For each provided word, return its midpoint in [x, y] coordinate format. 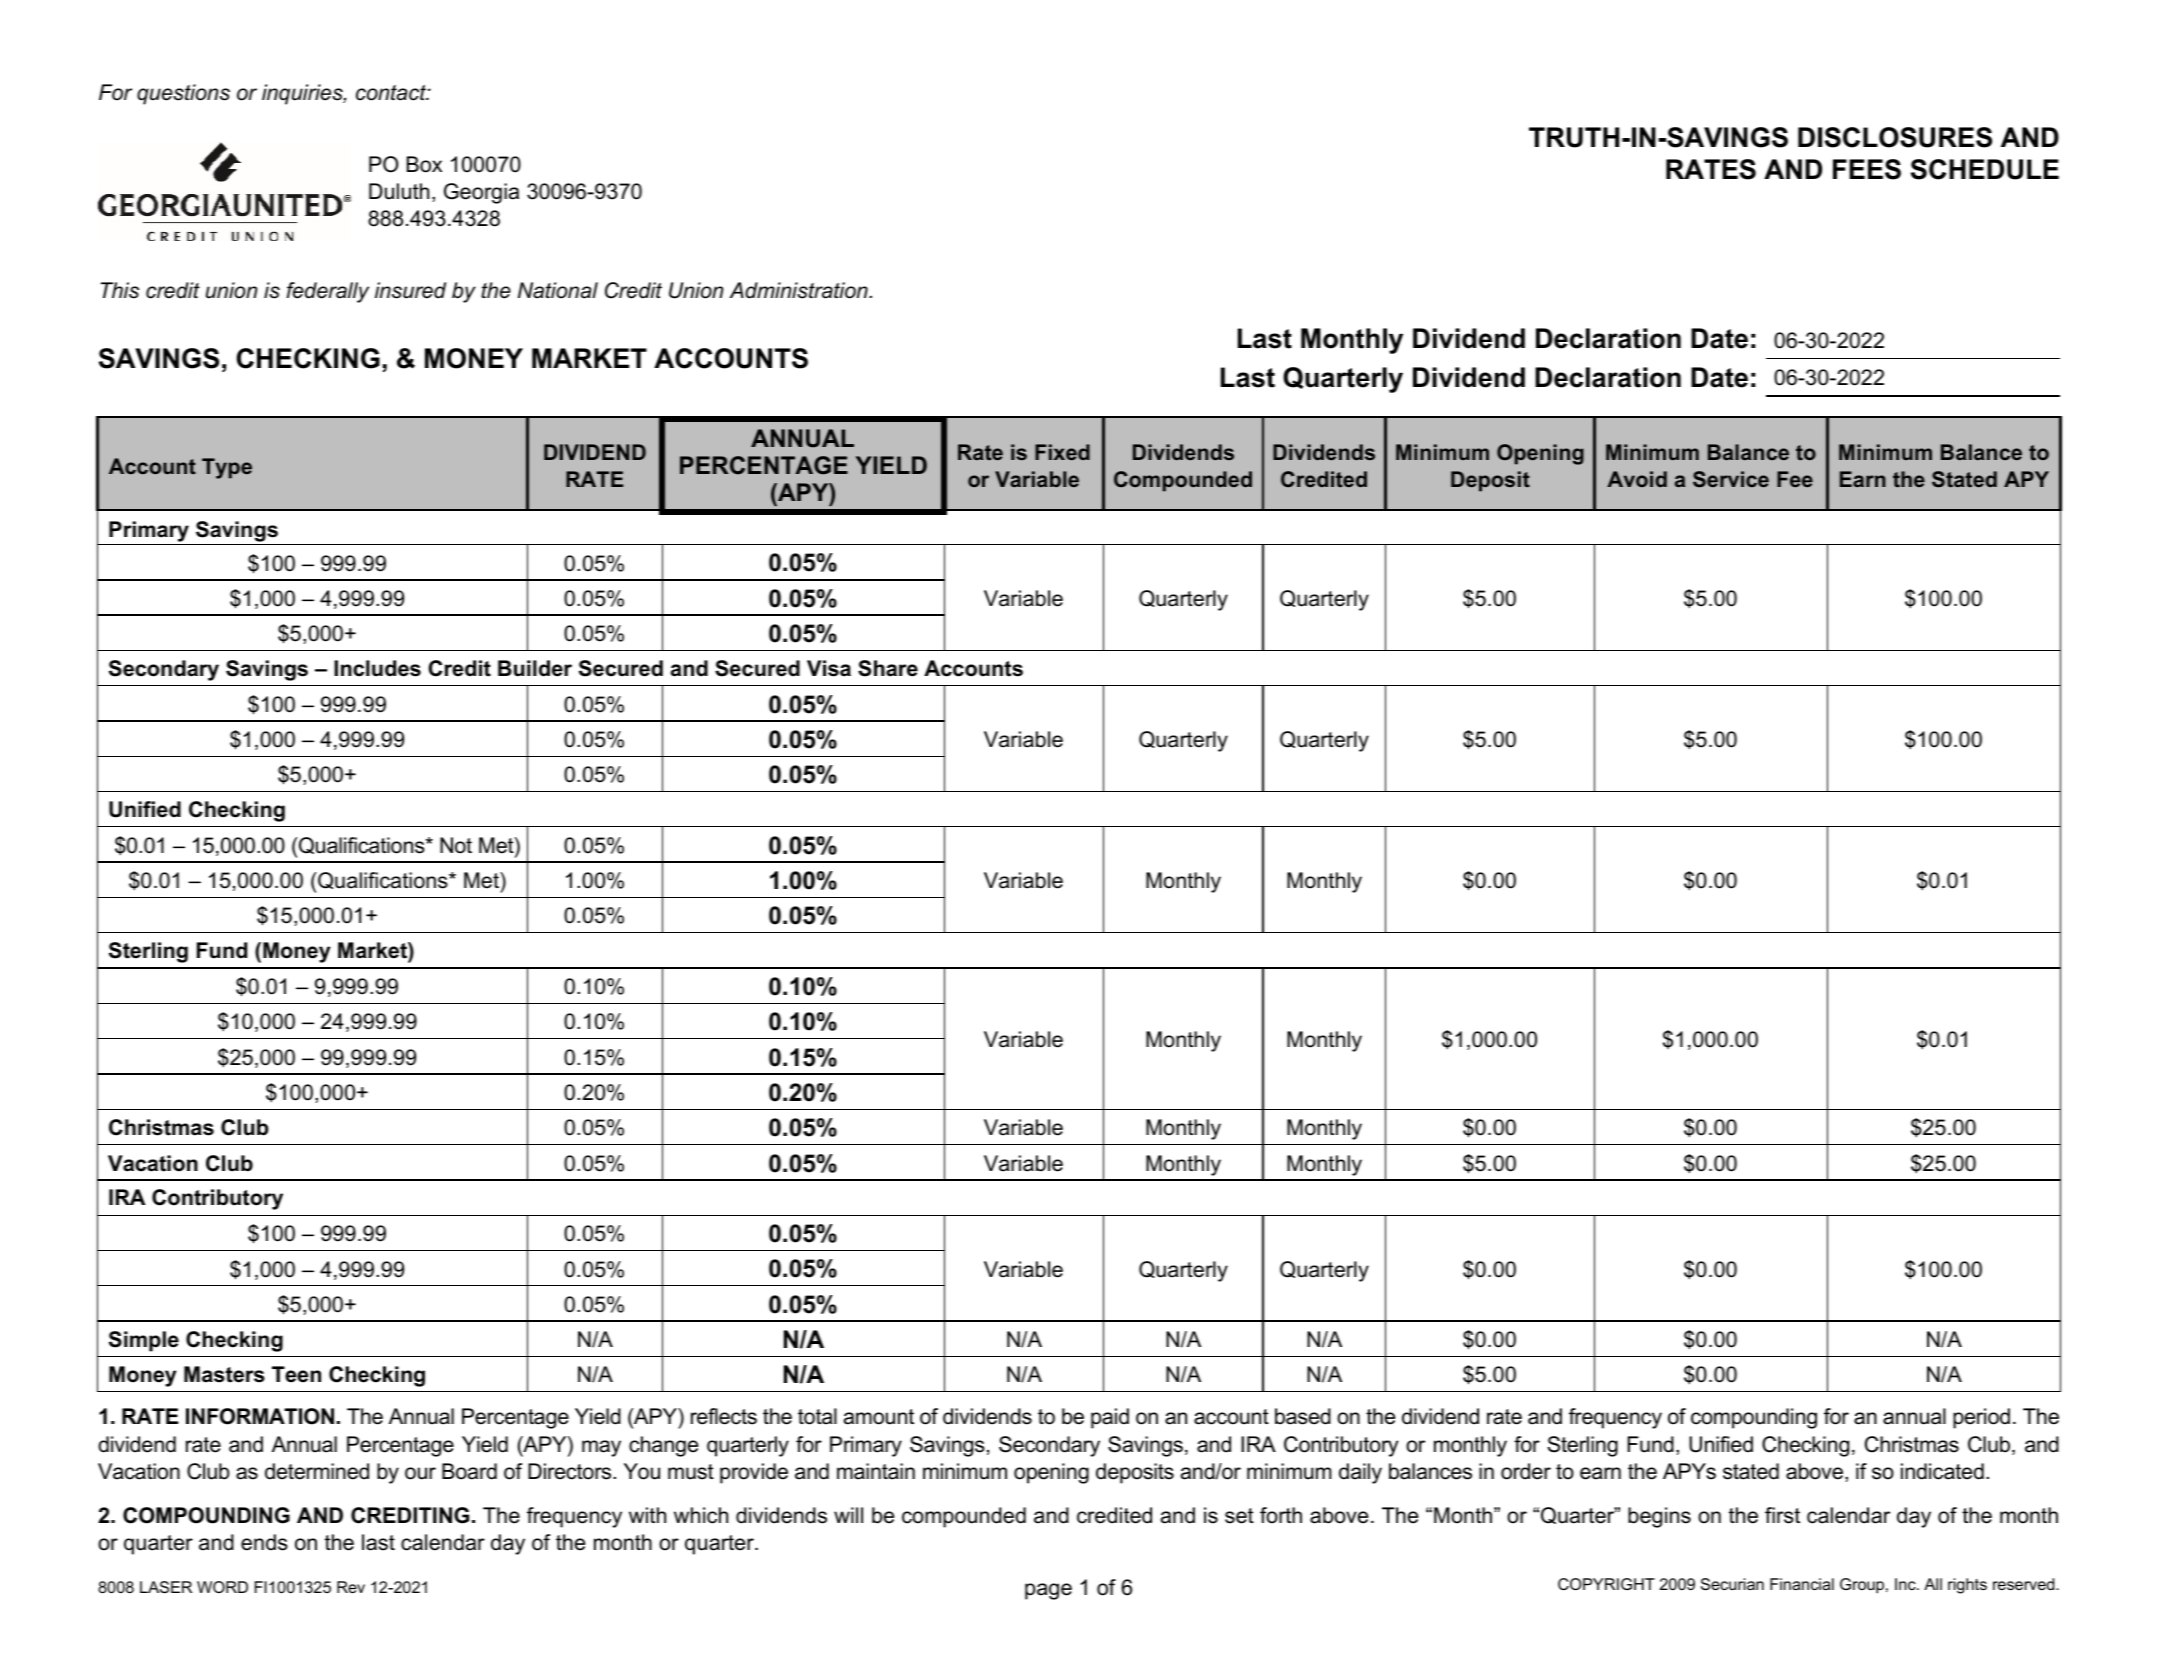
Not [456, 845]
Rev [351, 1587]
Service [1731, 479]
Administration [800, 290]
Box [424, 164]
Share [888, 668]
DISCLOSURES [1895, 137]
